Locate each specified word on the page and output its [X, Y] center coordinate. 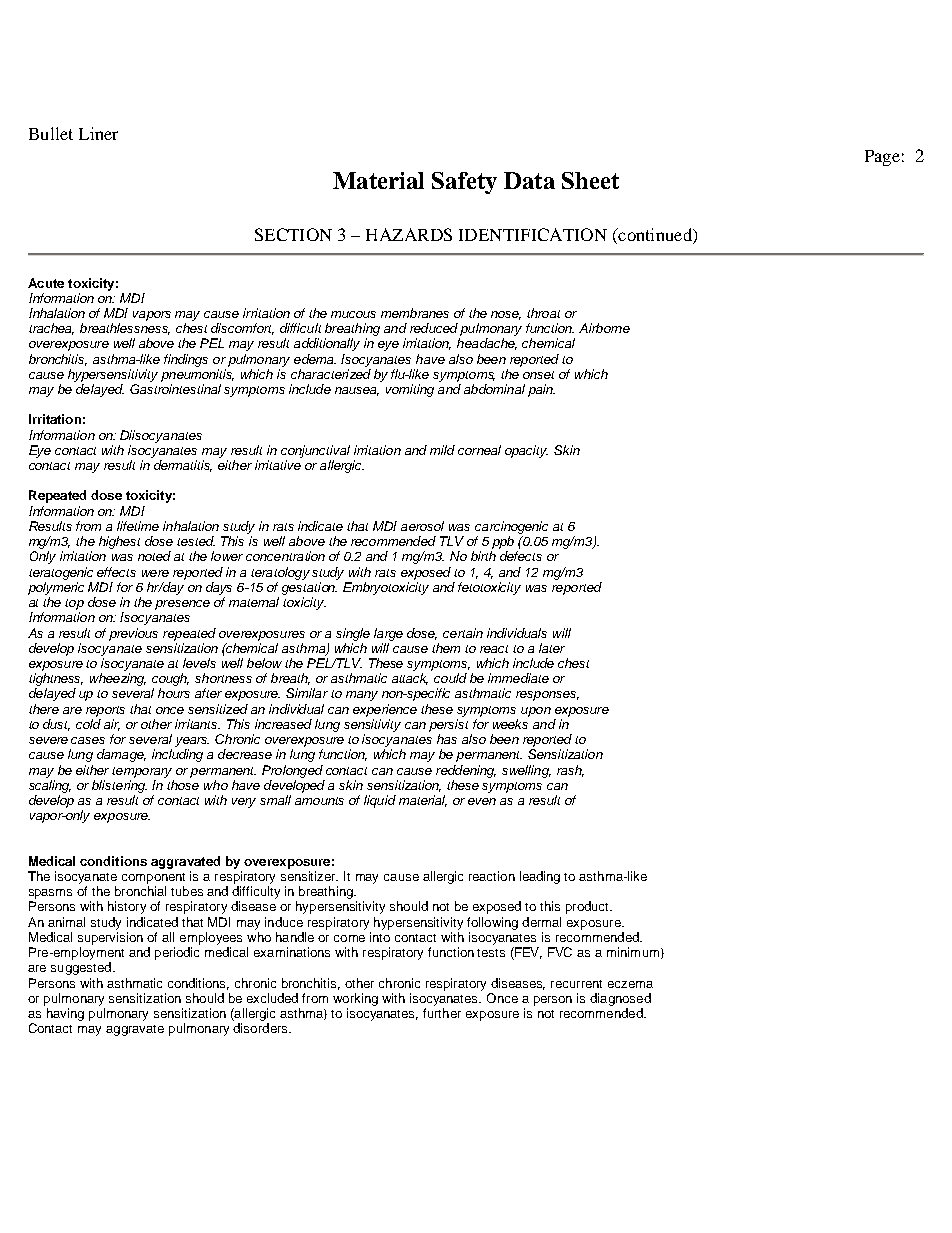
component [153, 878]
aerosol [422, 526]
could [450, 678]
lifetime [138, 526]
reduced [434, 328]
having [65, 1014]
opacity [526, 451]
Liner [98, 133]
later [552, 648]
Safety [464, 183]
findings [186, 360]
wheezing [118, 679]
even [482, 801]
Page [882, 158]
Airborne [604, 328]
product [588, 907]
